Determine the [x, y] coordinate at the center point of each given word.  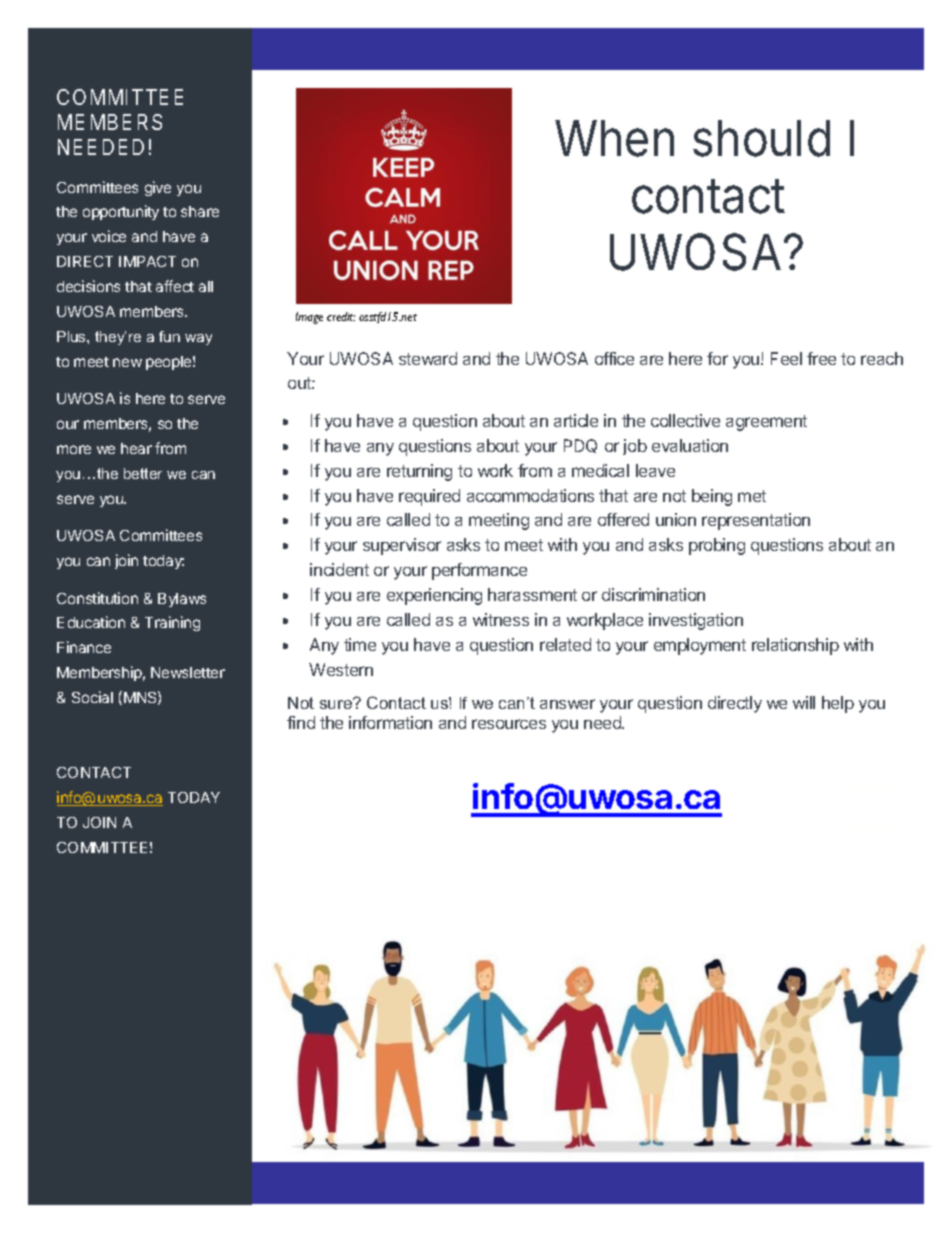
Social [92, 697]
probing [717, 546]
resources [509, 724]
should [761, 138]
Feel [786, 358]
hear [136, 448]
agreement [766, 423]
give [158, 188]
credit [341, 316]
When [614, 138]
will [804, 702]
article [576, 420]
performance [479, 571]
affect [175, 286]
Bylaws [182, 600]
